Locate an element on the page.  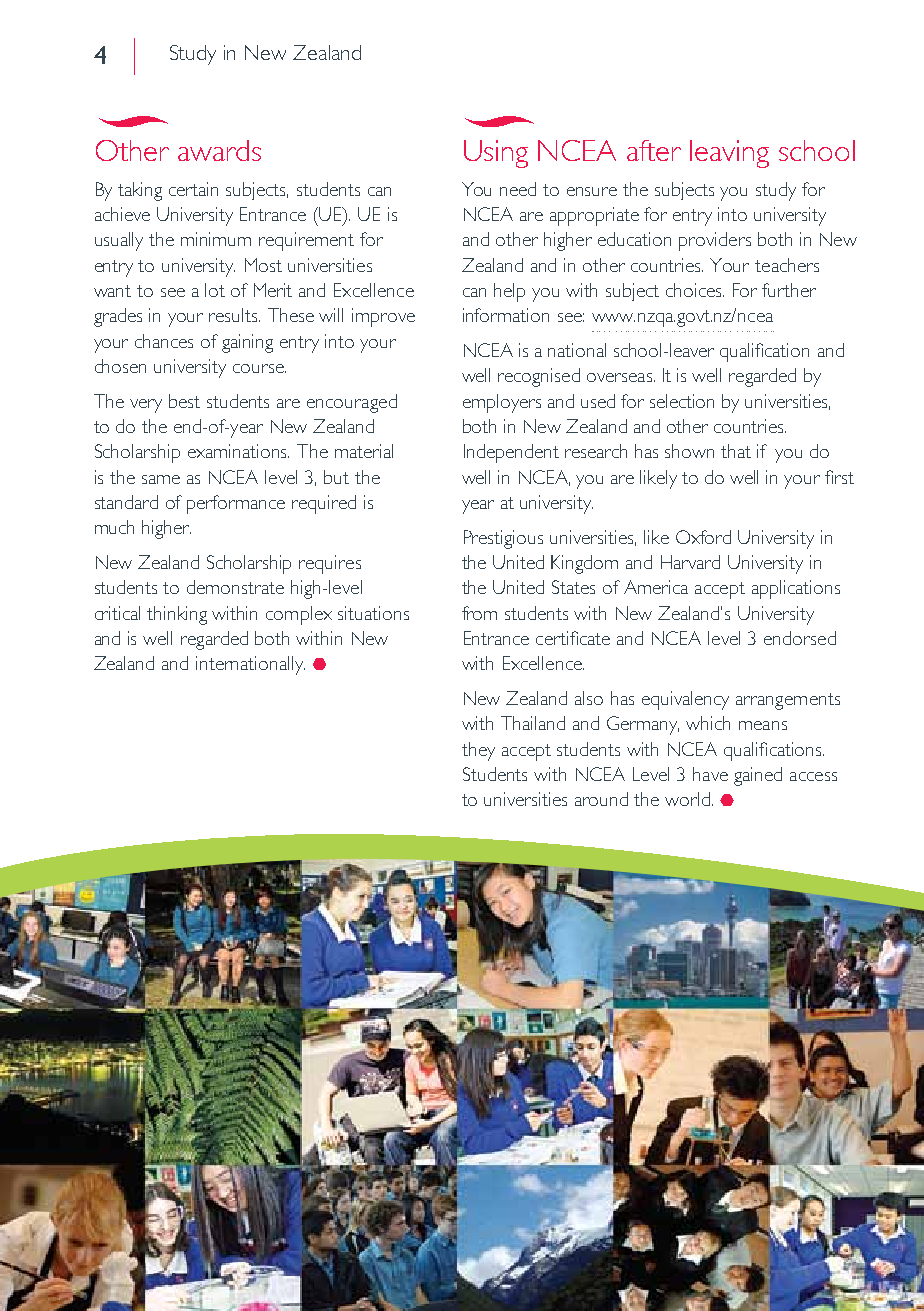
applications is located at coordinates (796, 589).
